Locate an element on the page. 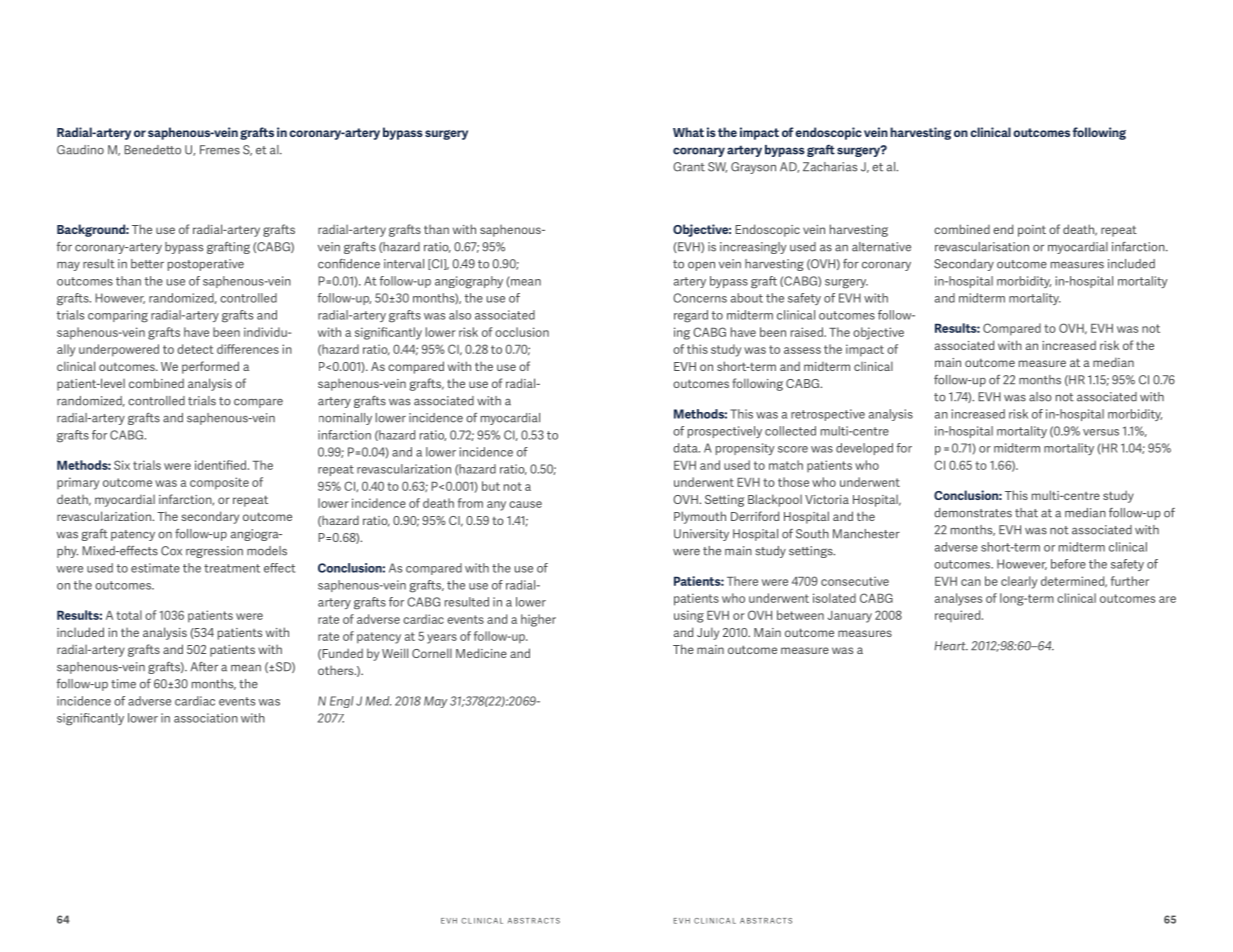 The image size is (1233, 952). data is located at coordinates (686, 448).
